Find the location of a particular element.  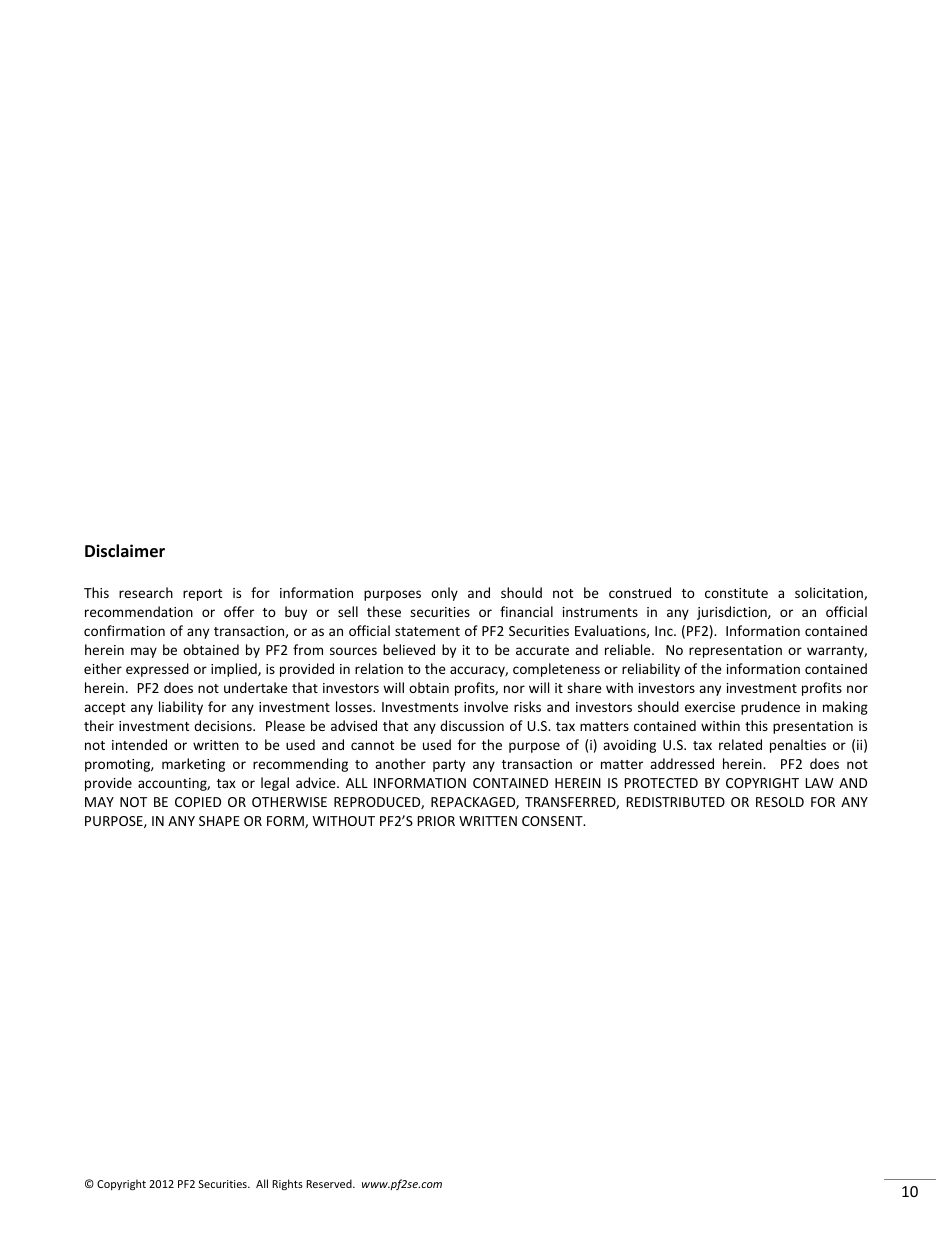

related is located at coordinates (740, 744).
